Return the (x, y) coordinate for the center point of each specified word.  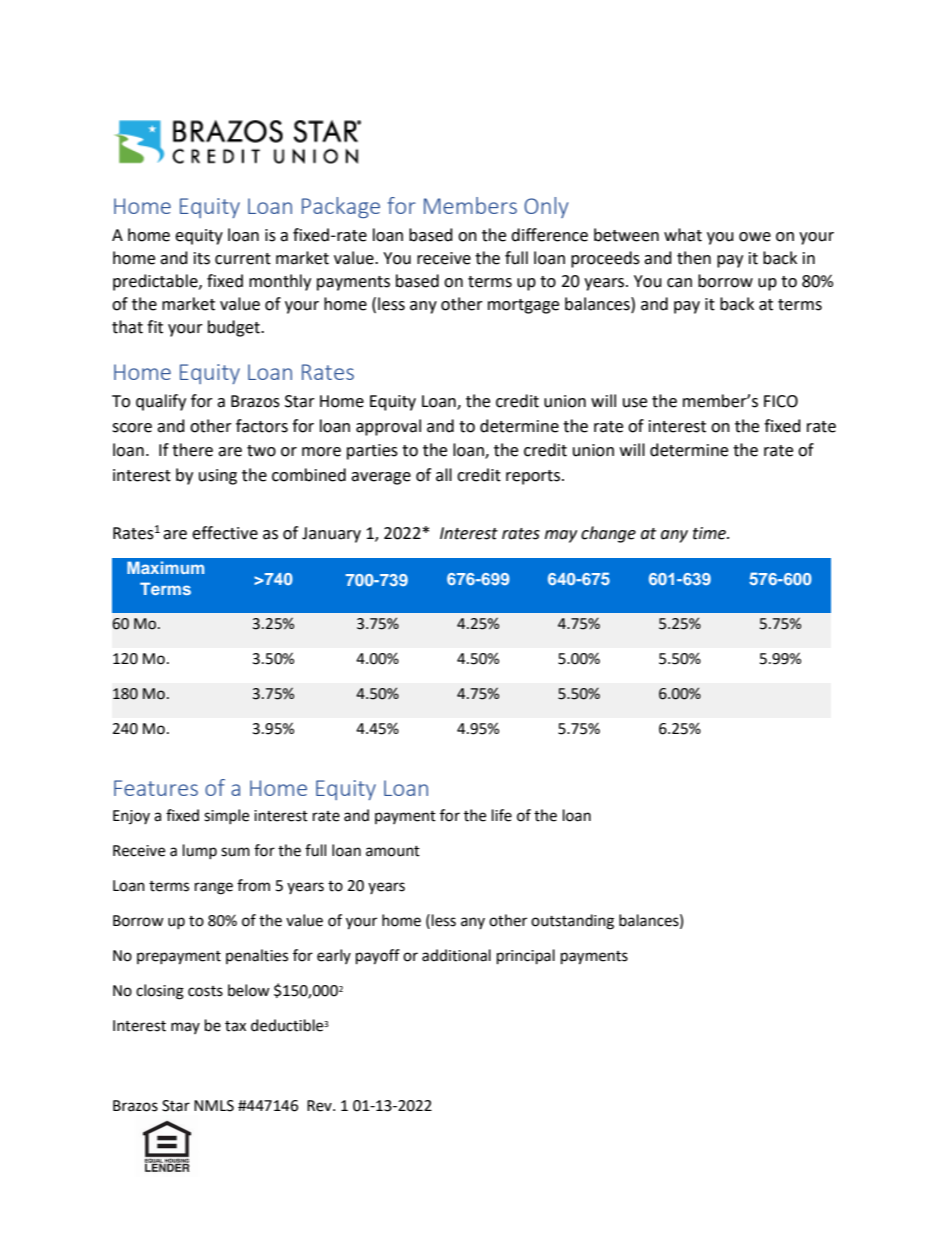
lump (200, 851)
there (192, 450)
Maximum (165, 567)
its (202, 258)
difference (549, 235)
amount (393, 851)
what (683, 235)
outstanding (572, 922)
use (635, 403)
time (710, 533)
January (331, 535)
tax (235, 1026)
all (444, 475)
